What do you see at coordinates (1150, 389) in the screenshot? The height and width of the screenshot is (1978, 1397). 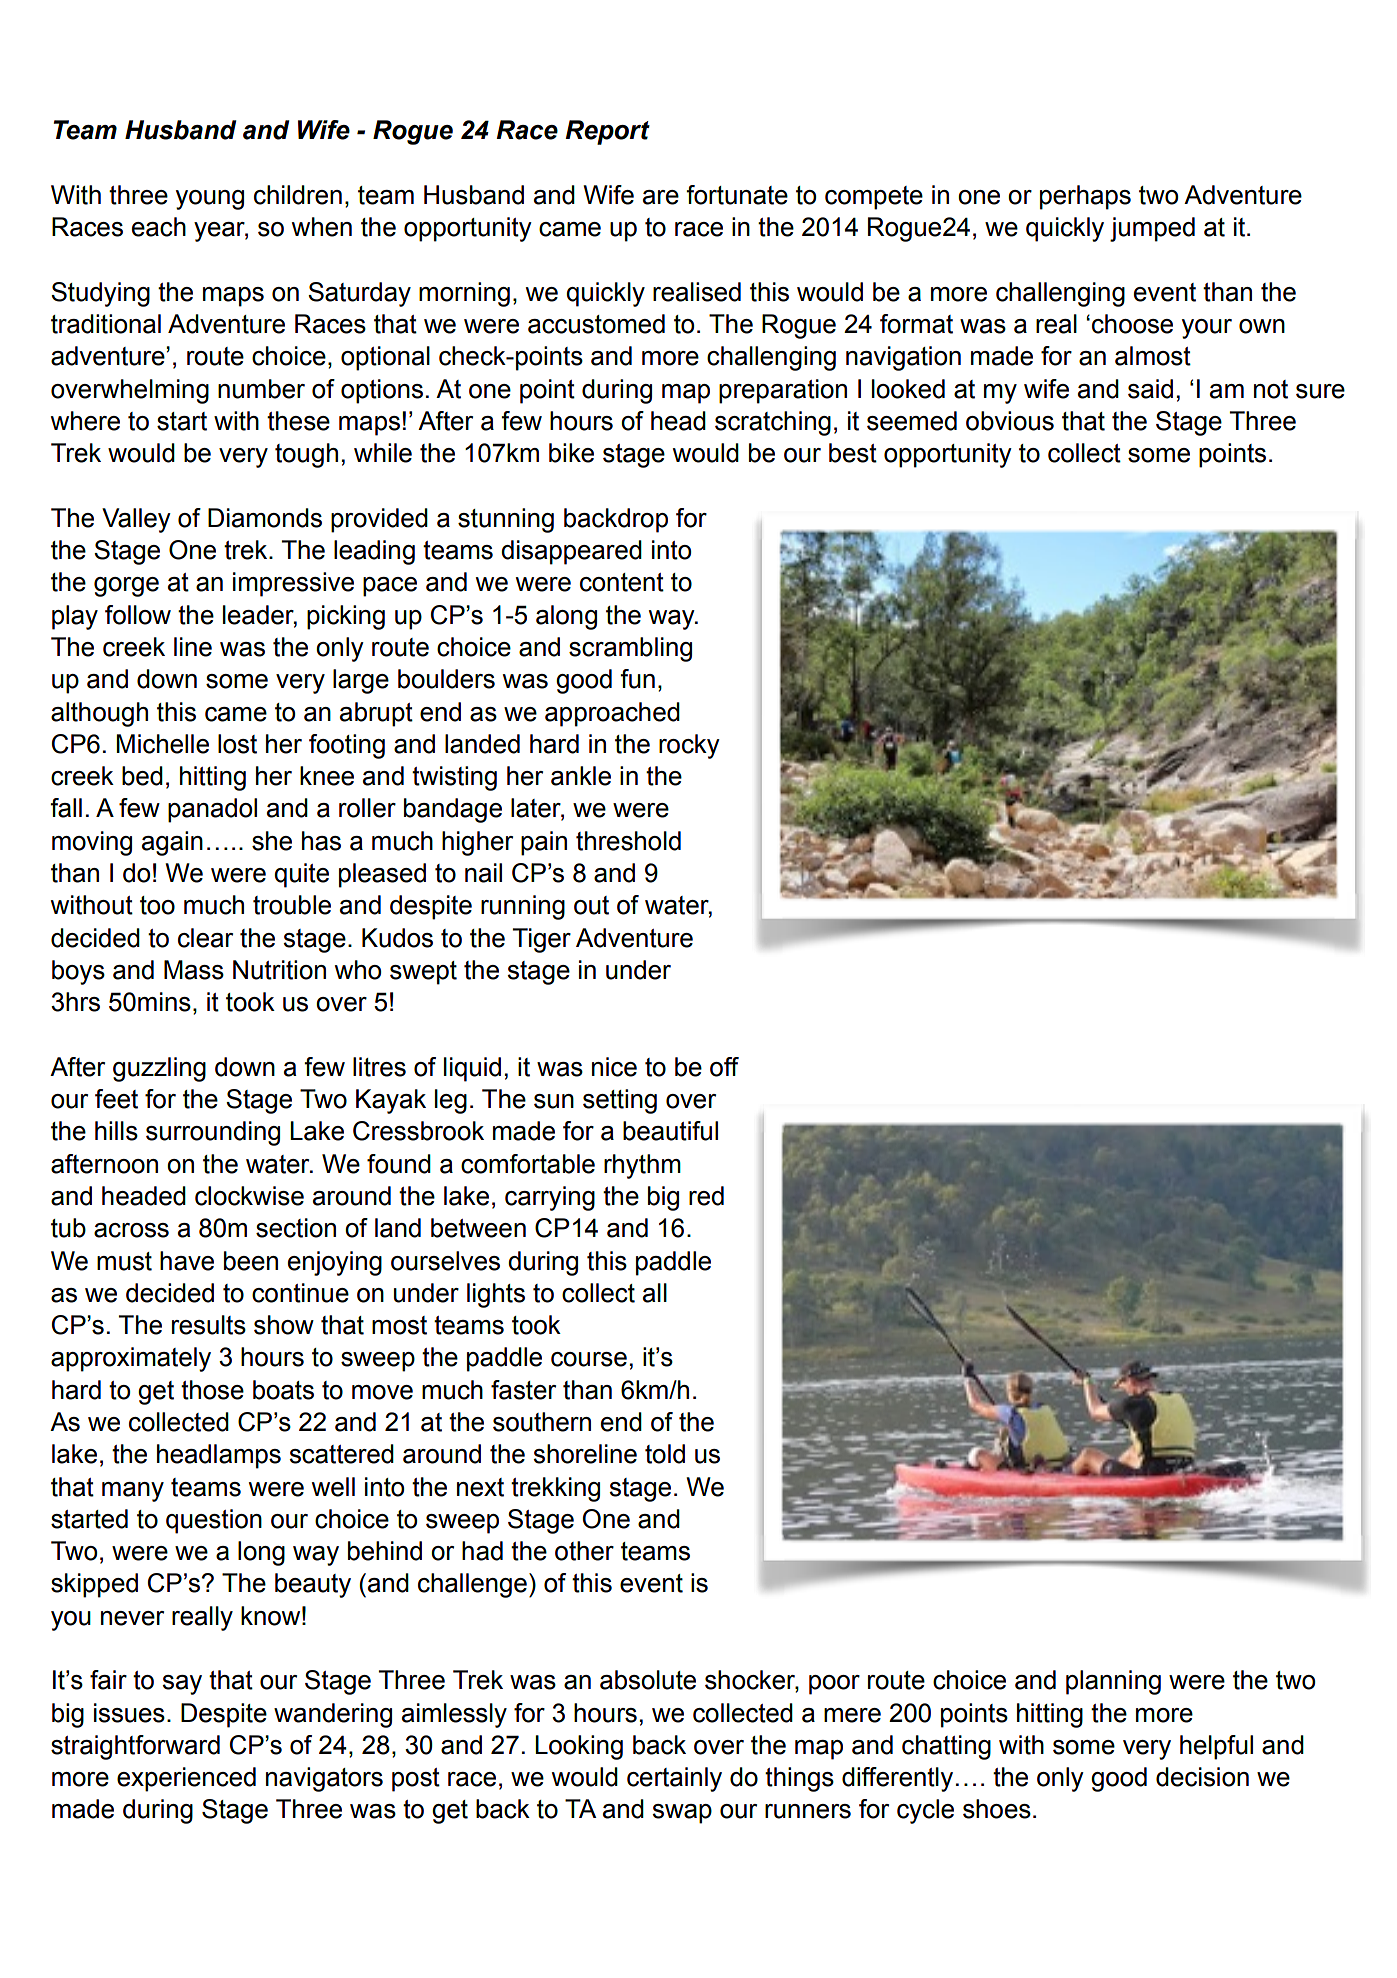 I see `said` at bounding box center [1150, 389].
